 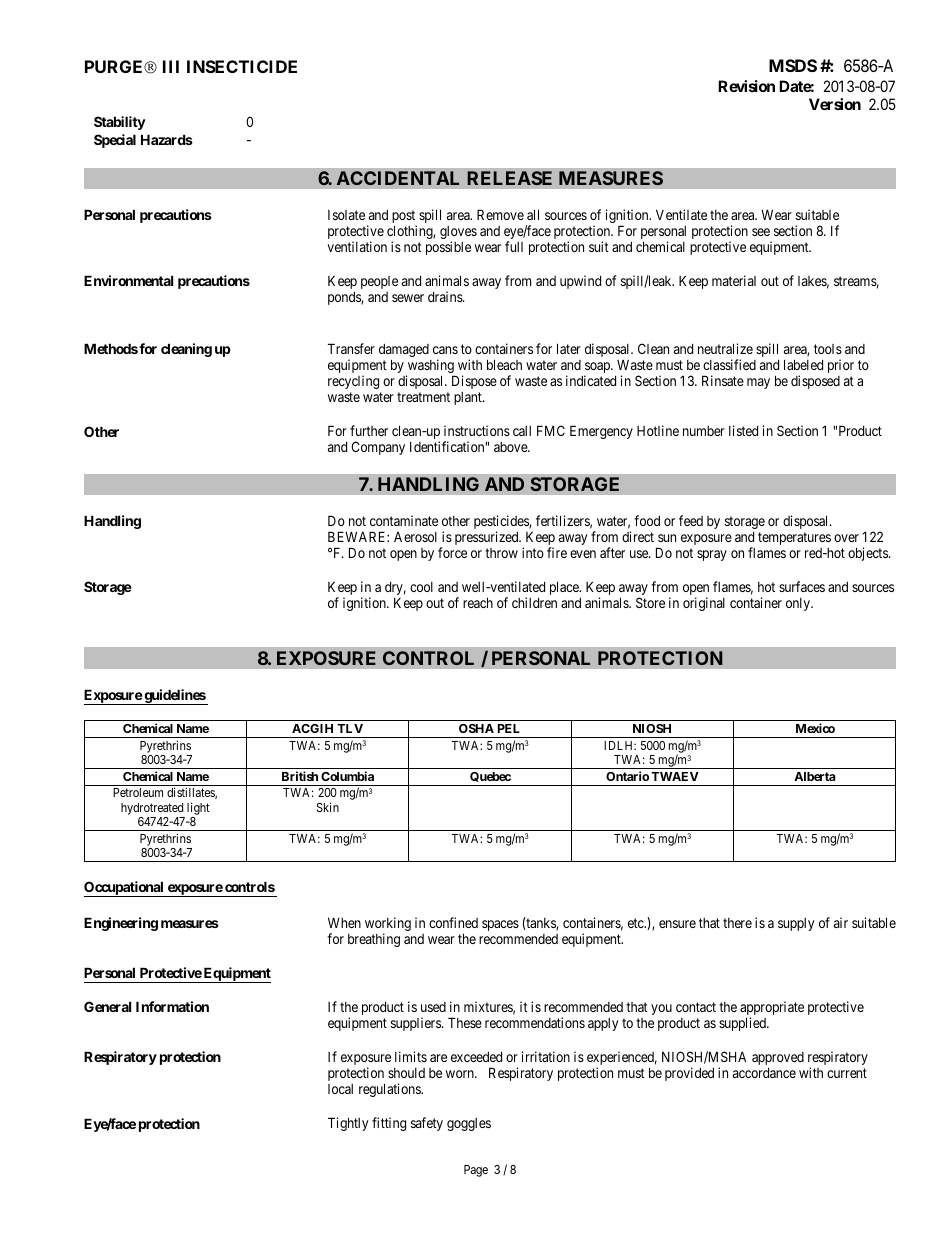 What do you see at coordinates (799, 604) in the screenshot?
I see `only` at bounding box center [799, 604].
